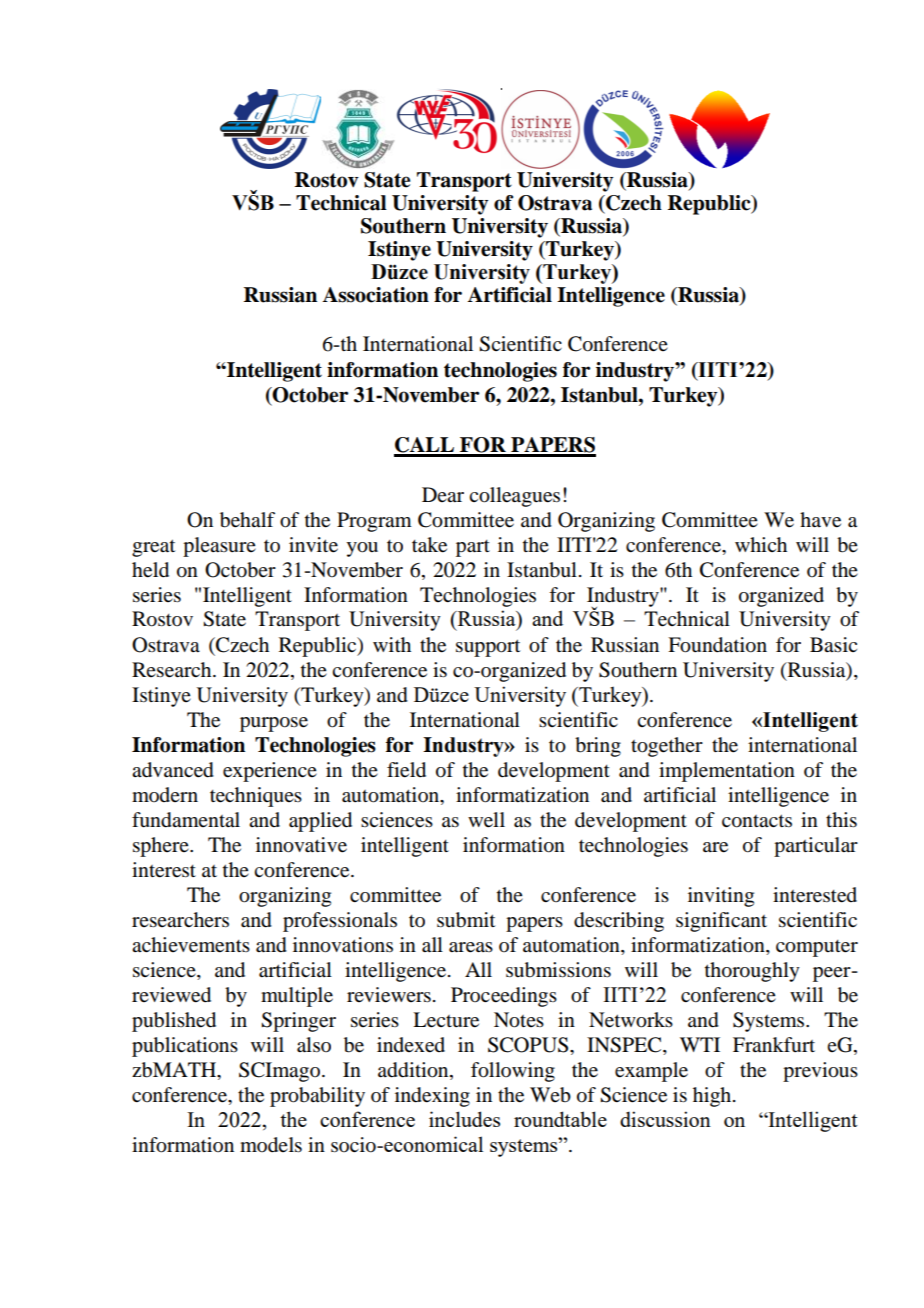  Describe the element at coordinates (514, 497) in the screenshot. I see `colleagues` at that location.
